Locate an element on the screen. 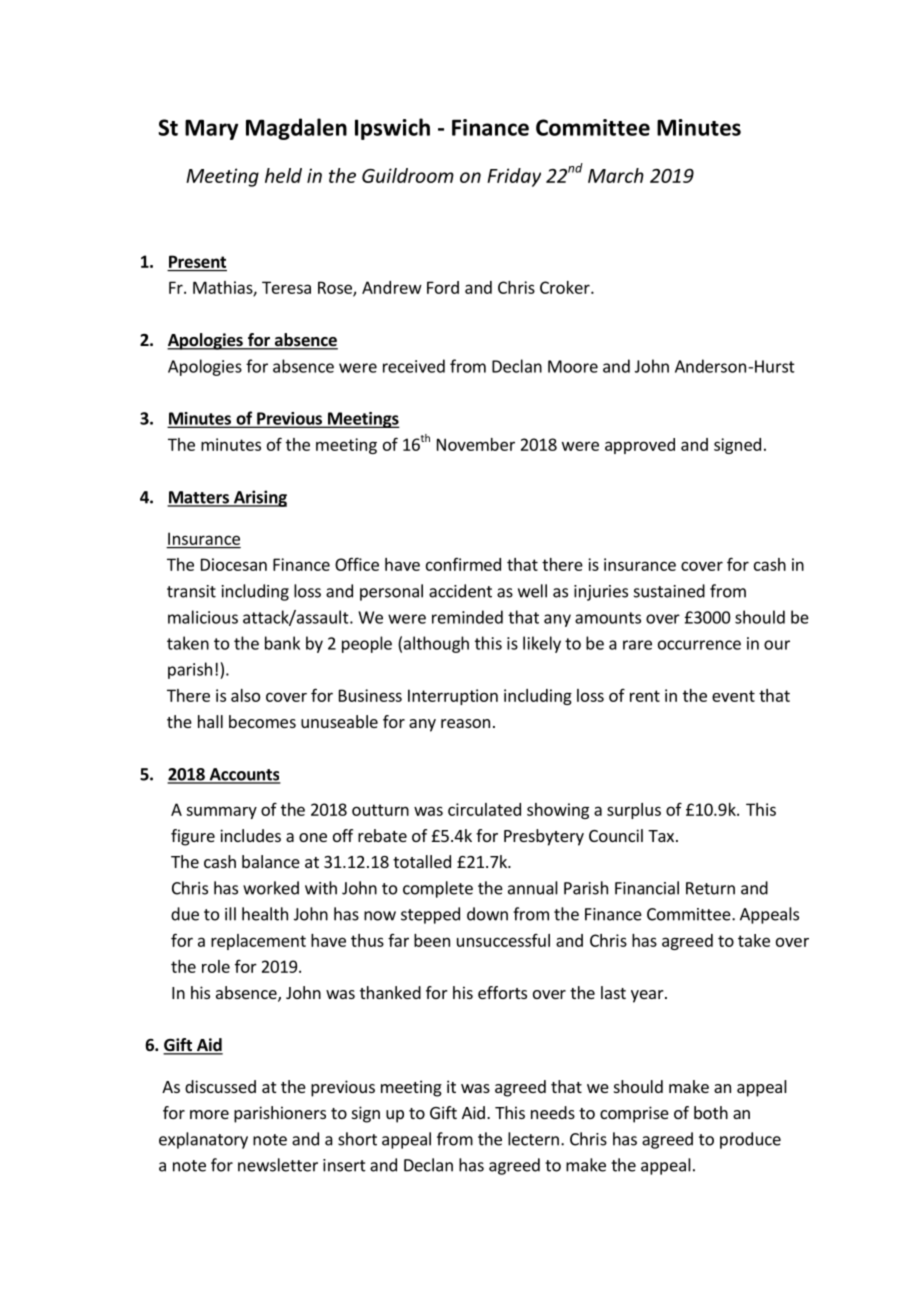 The width and height of the screenshot is (924, 1307). held is located at coordinates (283, 175).
